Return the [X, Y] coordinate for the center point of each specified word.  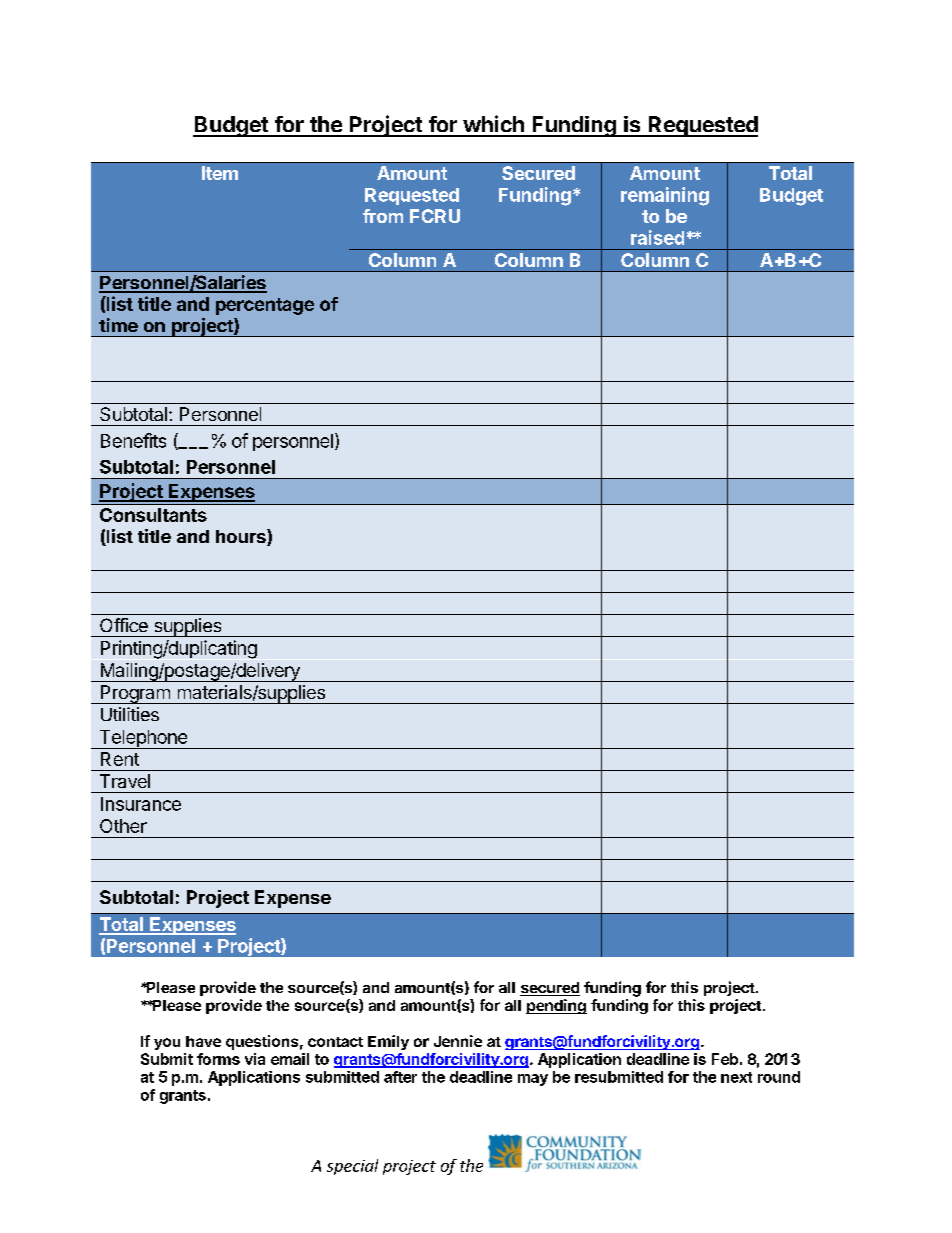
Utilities [130, 714]
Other [123, 826]
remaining [665, 196]
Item [220, 173]
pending [556, 1006]
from [383, 216]
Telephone [143, 739]
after [400, 1077]
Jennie [458, 1041]
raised [657, 237]
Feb [725, 1059]
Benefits [133, 440]
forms [218, 1059]
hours [242, 537]
